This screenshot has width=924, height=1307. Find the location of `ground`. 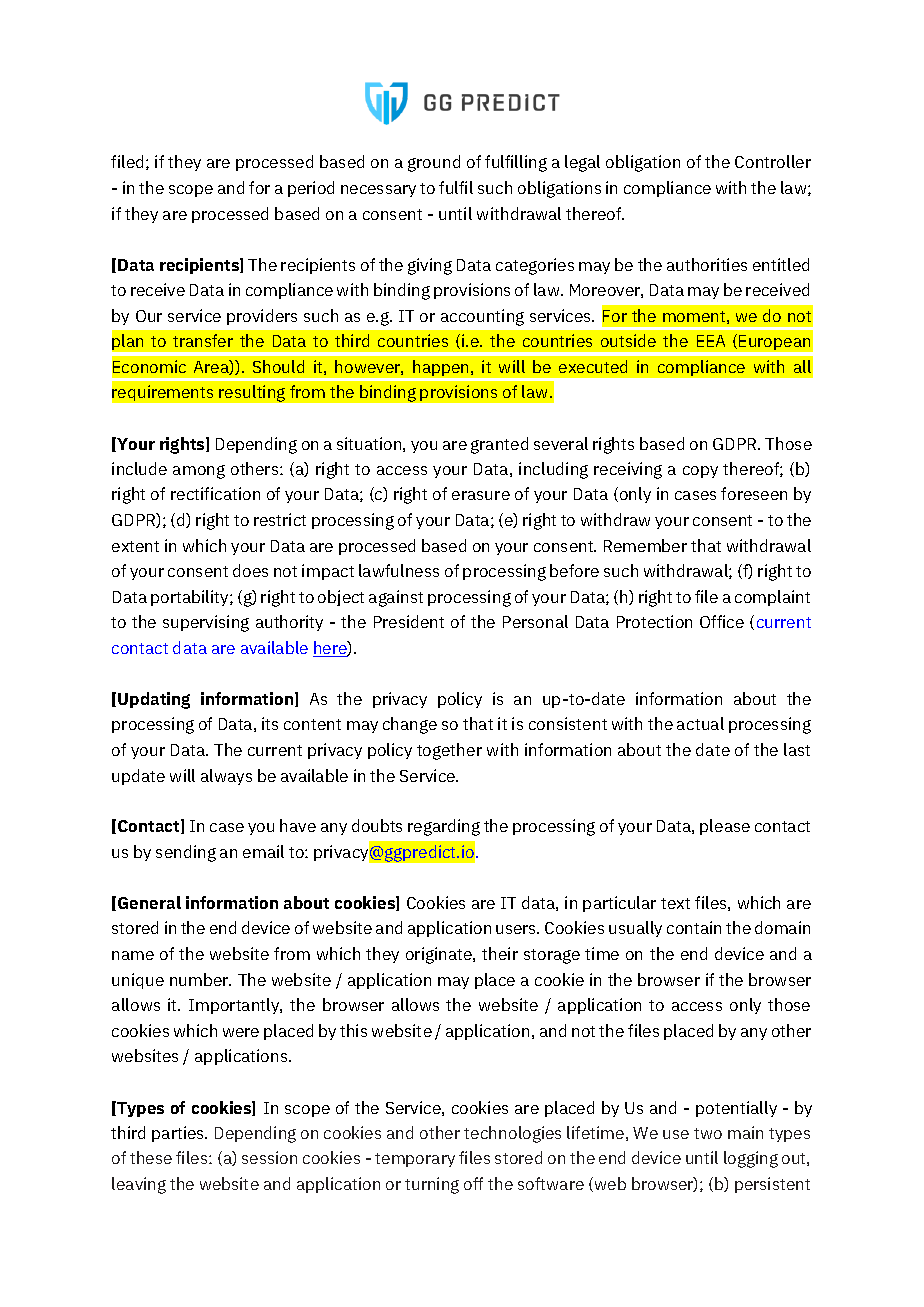

ground is located at coordinates (434, 163).
